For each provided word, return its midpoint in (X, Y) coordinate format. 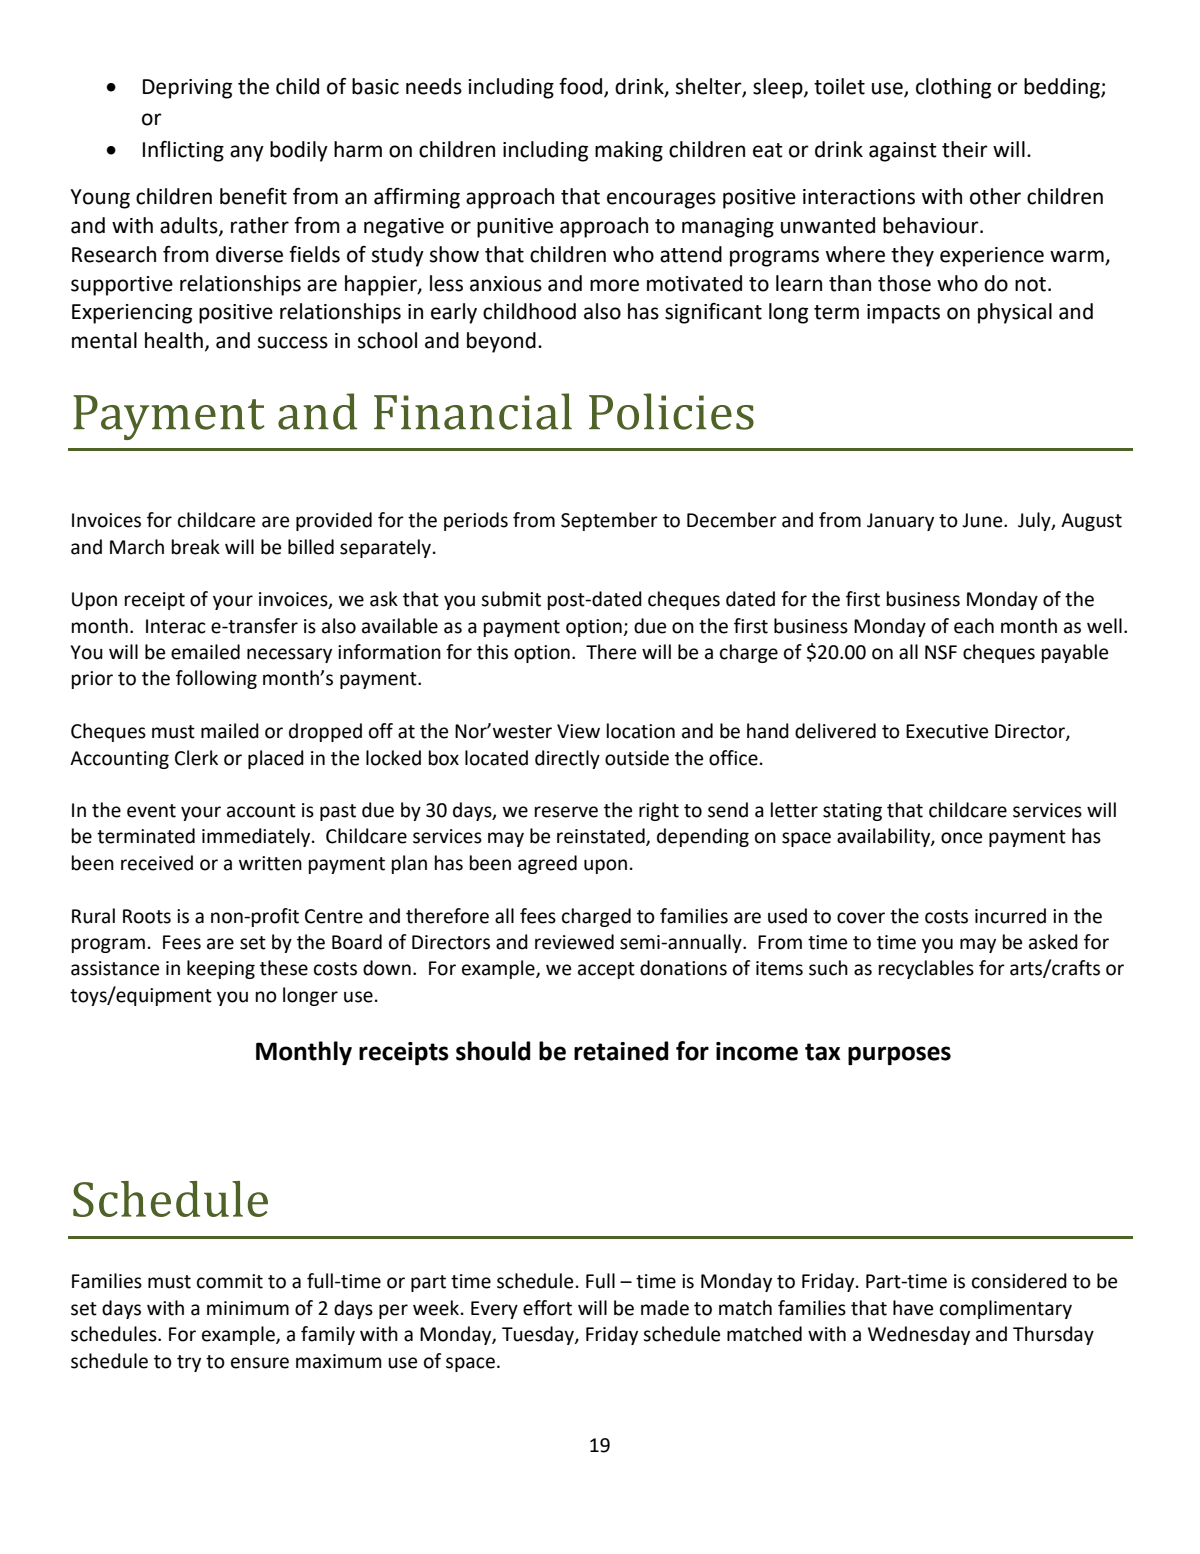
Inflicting (183, 151)
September (609, 521)
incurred (1010, 916)
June (983, 520)
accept (606, 970)
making (629, 151)
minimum (248, 1308)
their (965, 149)
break (196, 547)
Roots (147, 916)
